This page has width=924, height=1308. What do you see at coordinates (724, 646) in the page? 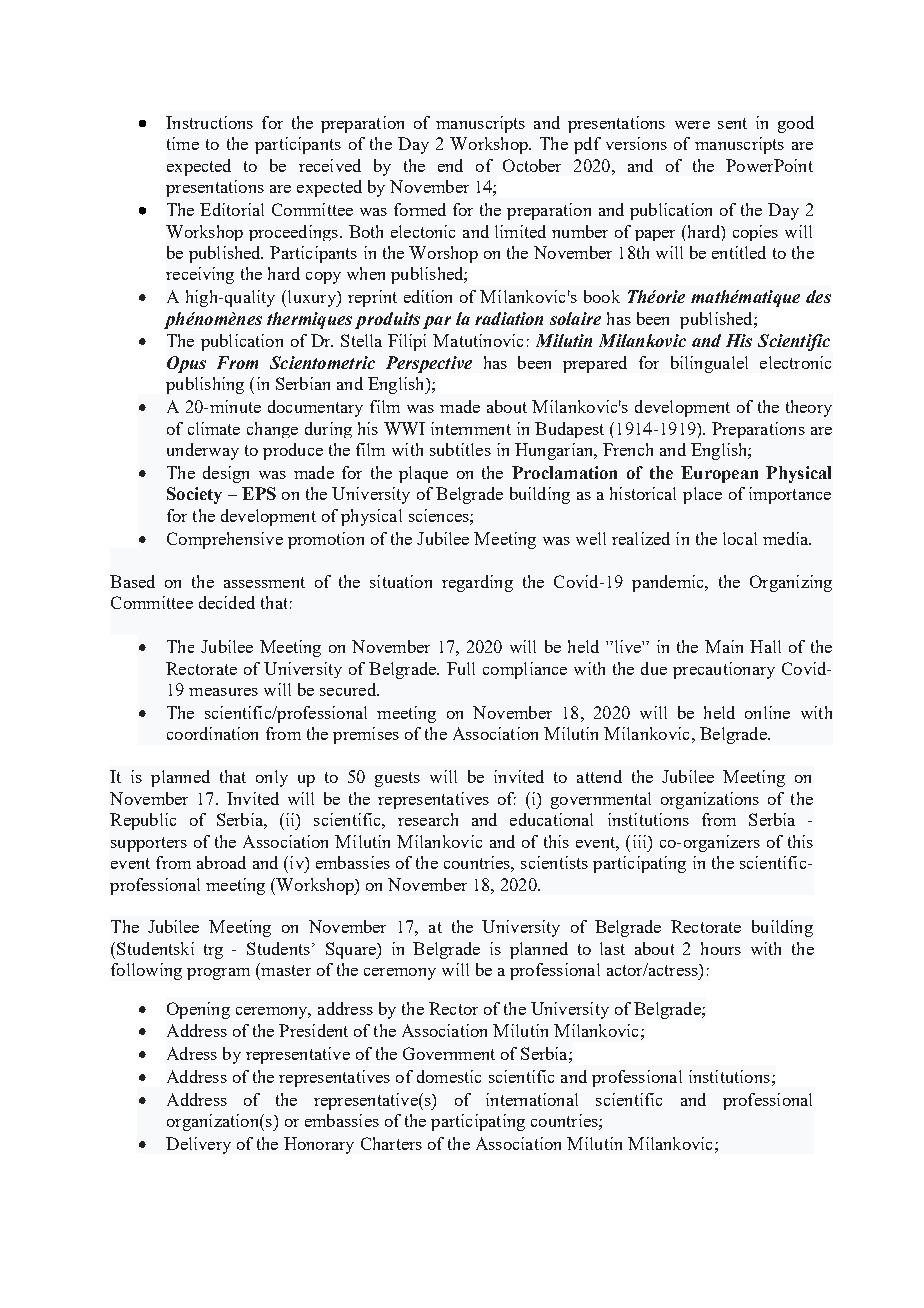
I see `Main` at bounding box center [724, 646].
